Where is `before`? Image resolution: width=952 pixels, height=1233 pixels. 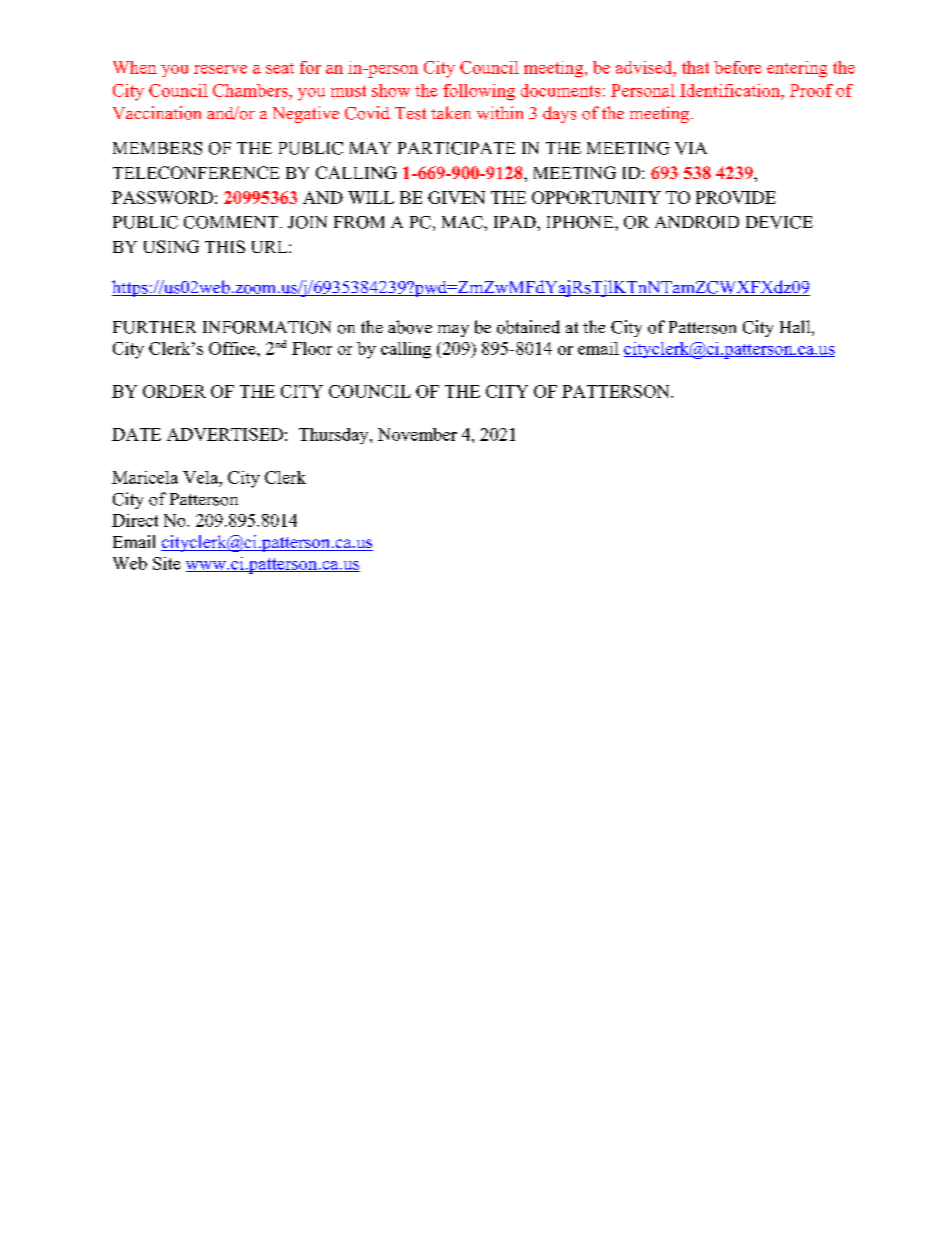
before is located at coordinates (738, 67).
